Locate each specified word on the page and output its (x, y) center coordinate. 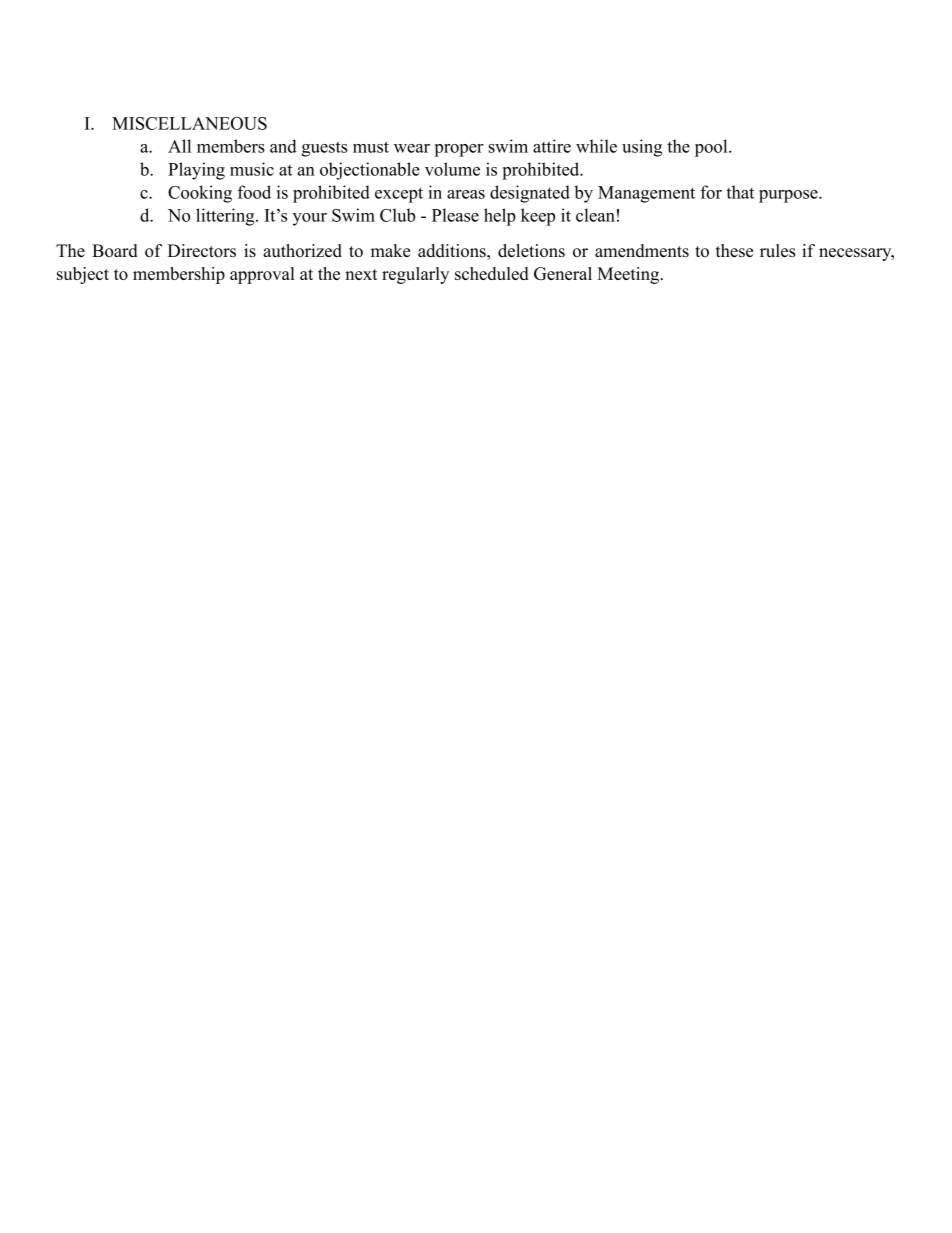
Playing (196, 171)
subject (83, 275)
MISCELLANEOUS (189, 123)
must (371, 147)
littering (226, 217)
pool (712, 148)
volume (452, 169)
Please (455, 215)
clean (595, 215)
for (711, 192)
